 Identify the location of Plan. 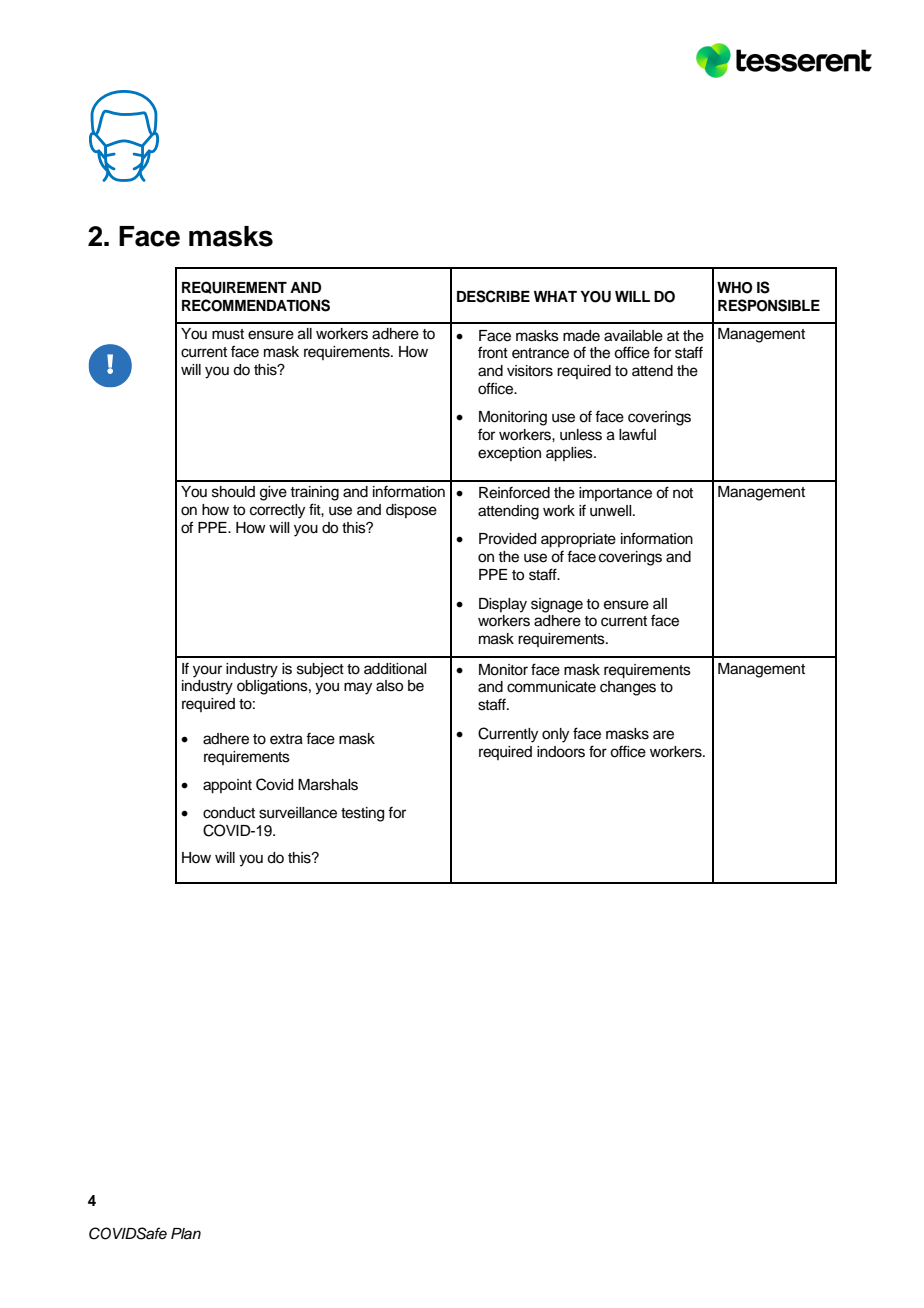
(186, 1234).
